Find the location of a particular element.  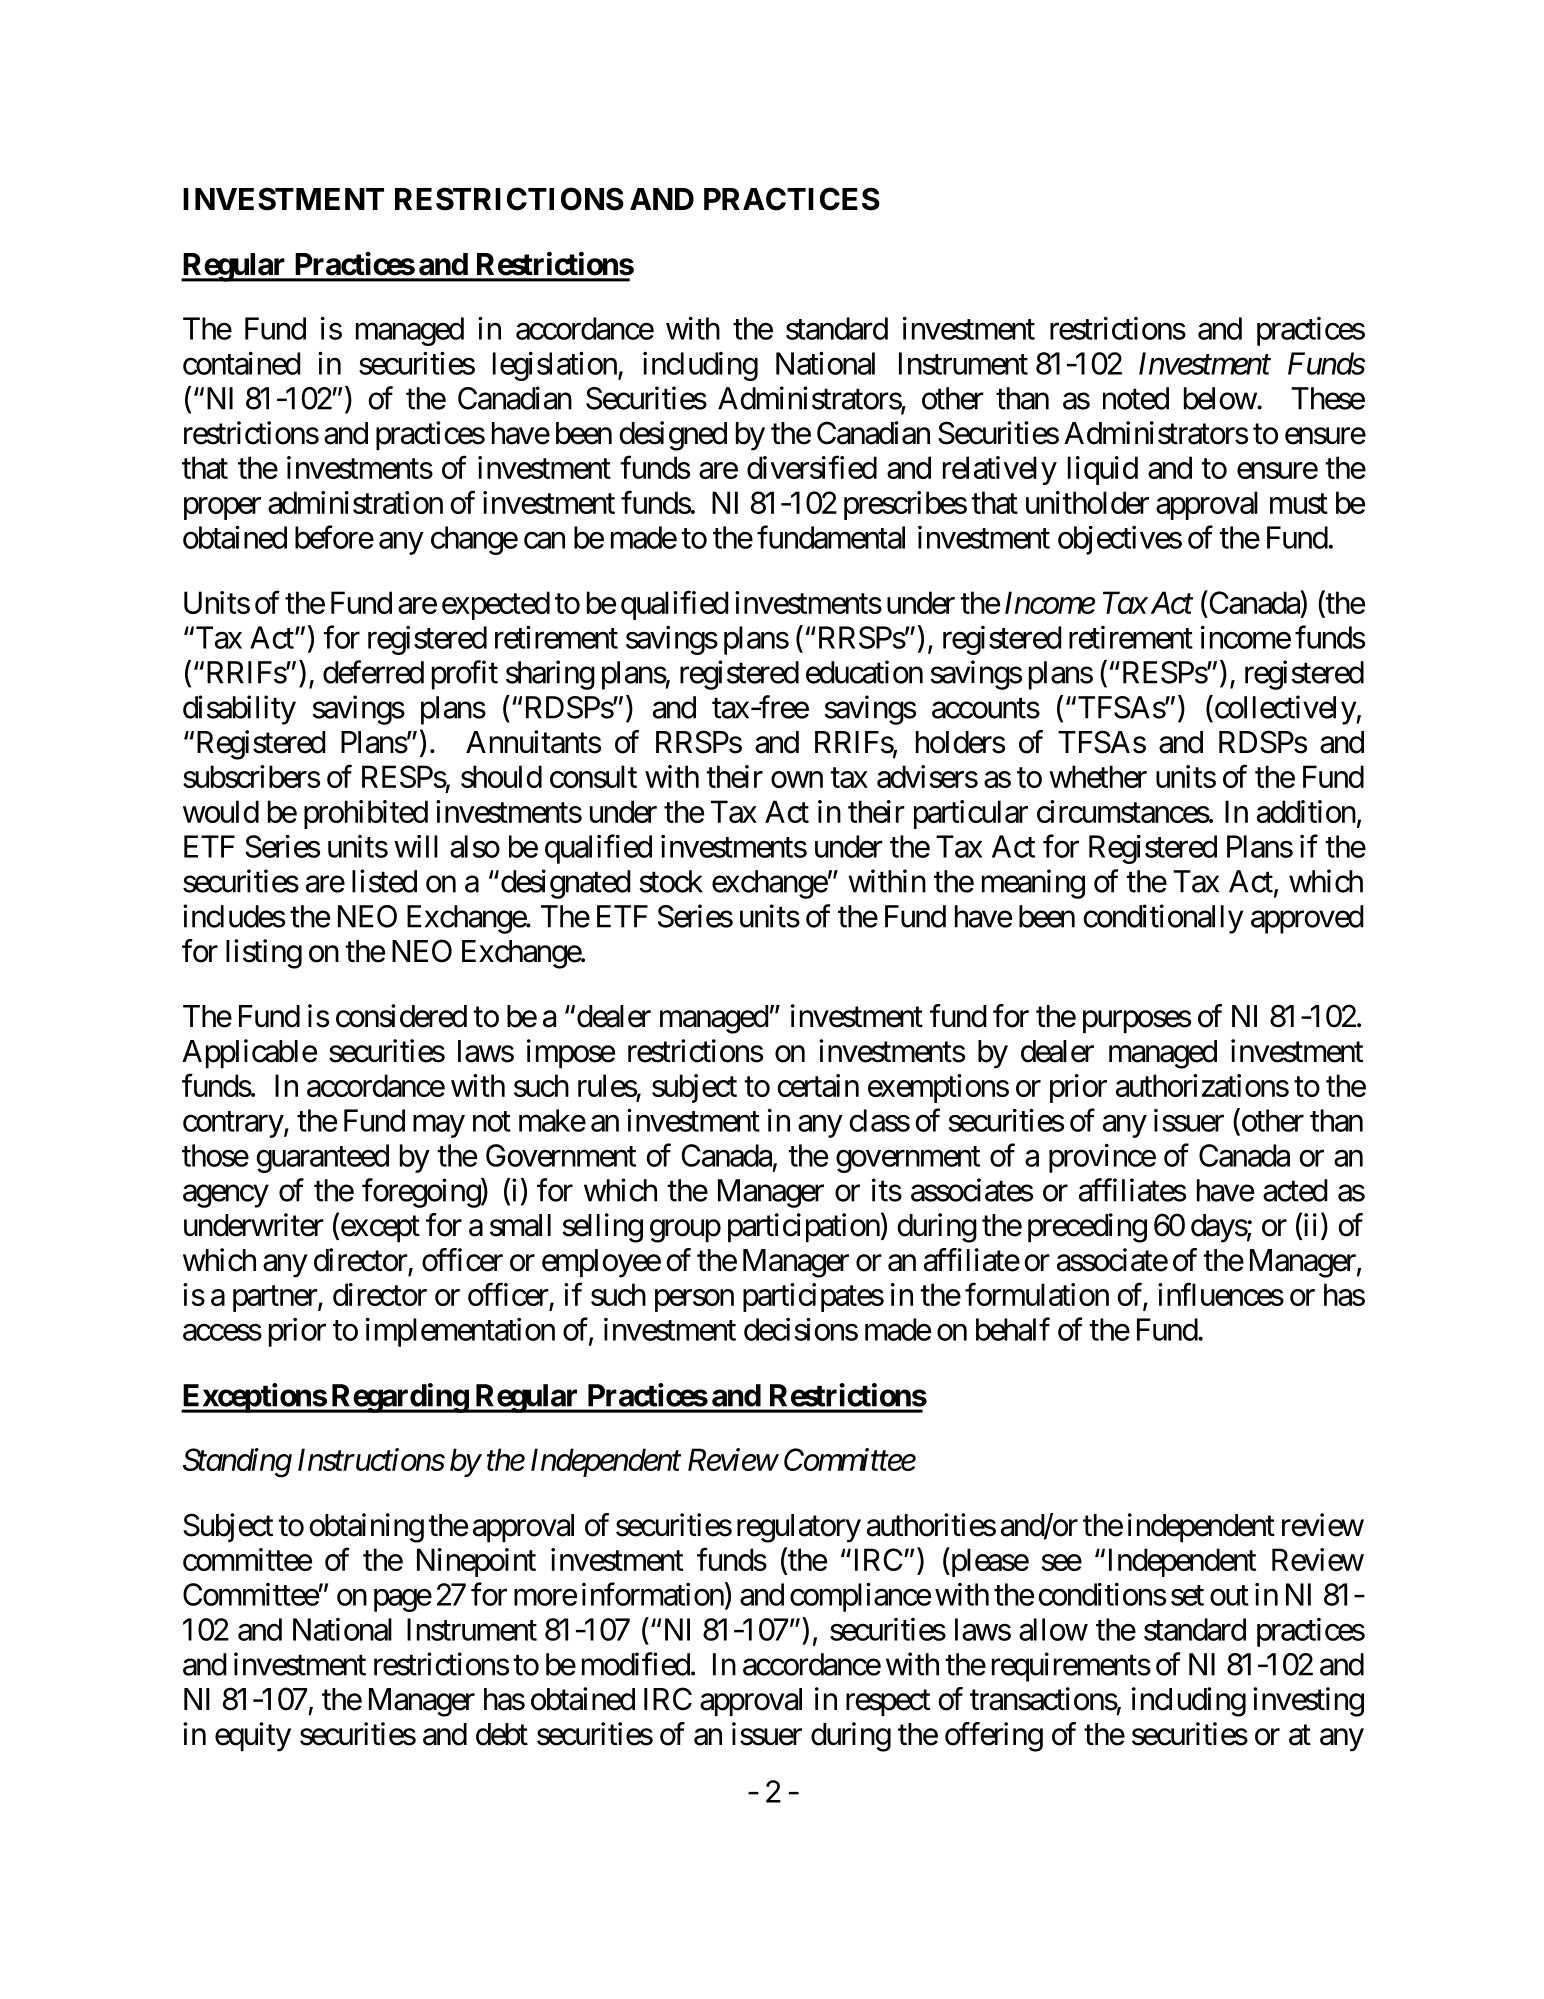

equity is located at coordinates (253, 1737).
